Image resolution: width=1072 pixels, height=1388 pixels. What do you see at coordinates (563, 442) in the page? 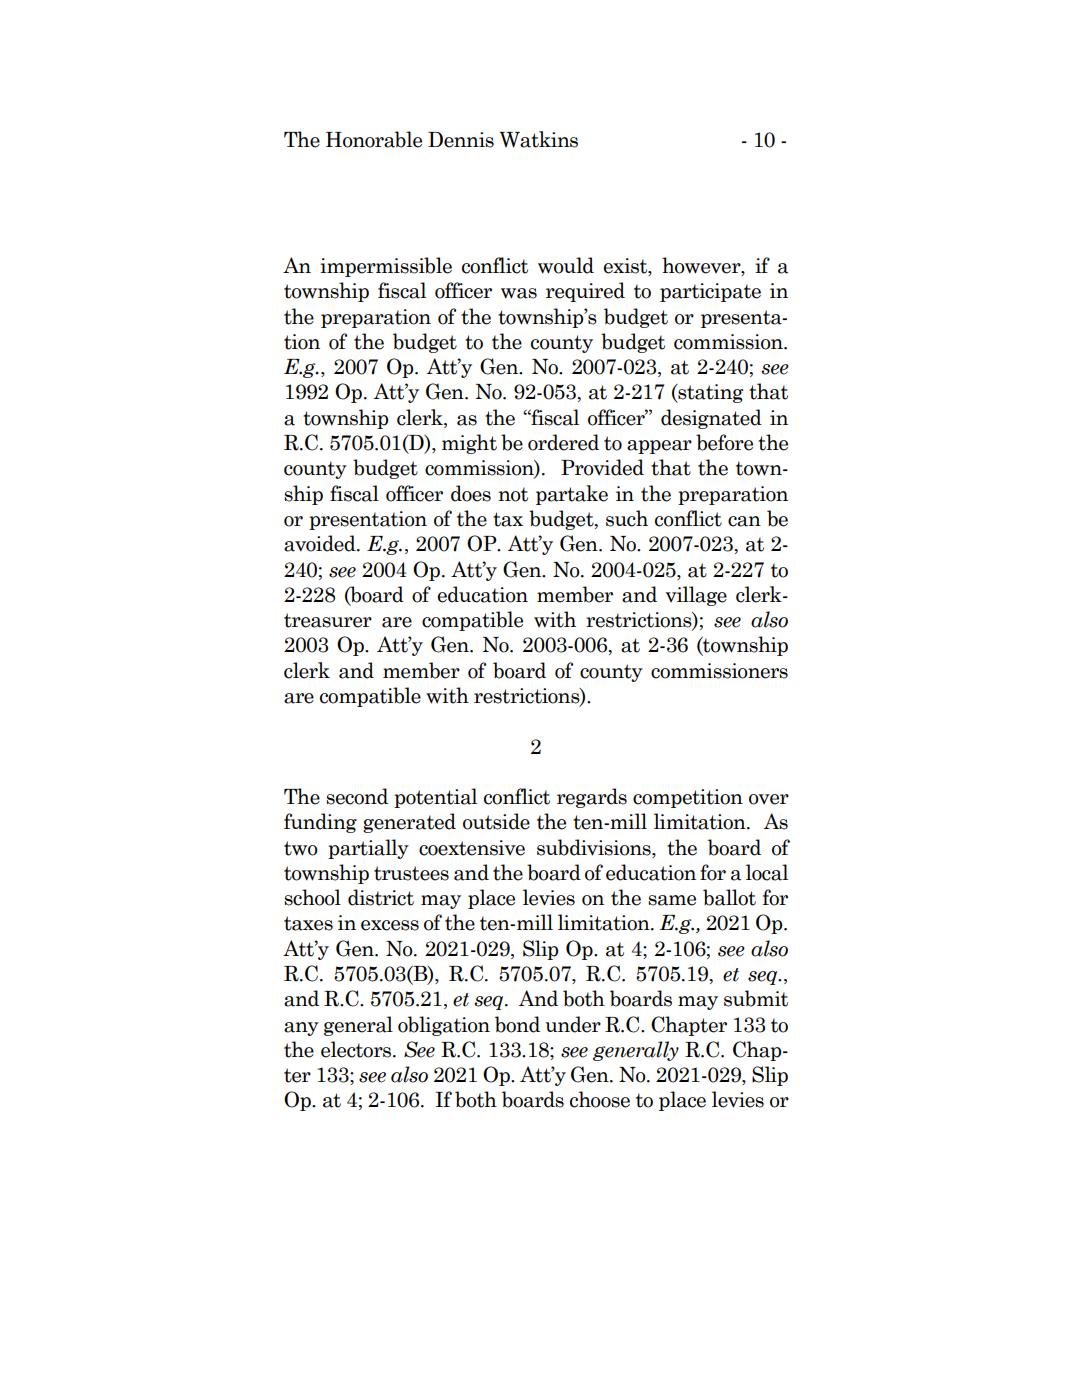
I see `ordered` at bounding box center [563, 442].
